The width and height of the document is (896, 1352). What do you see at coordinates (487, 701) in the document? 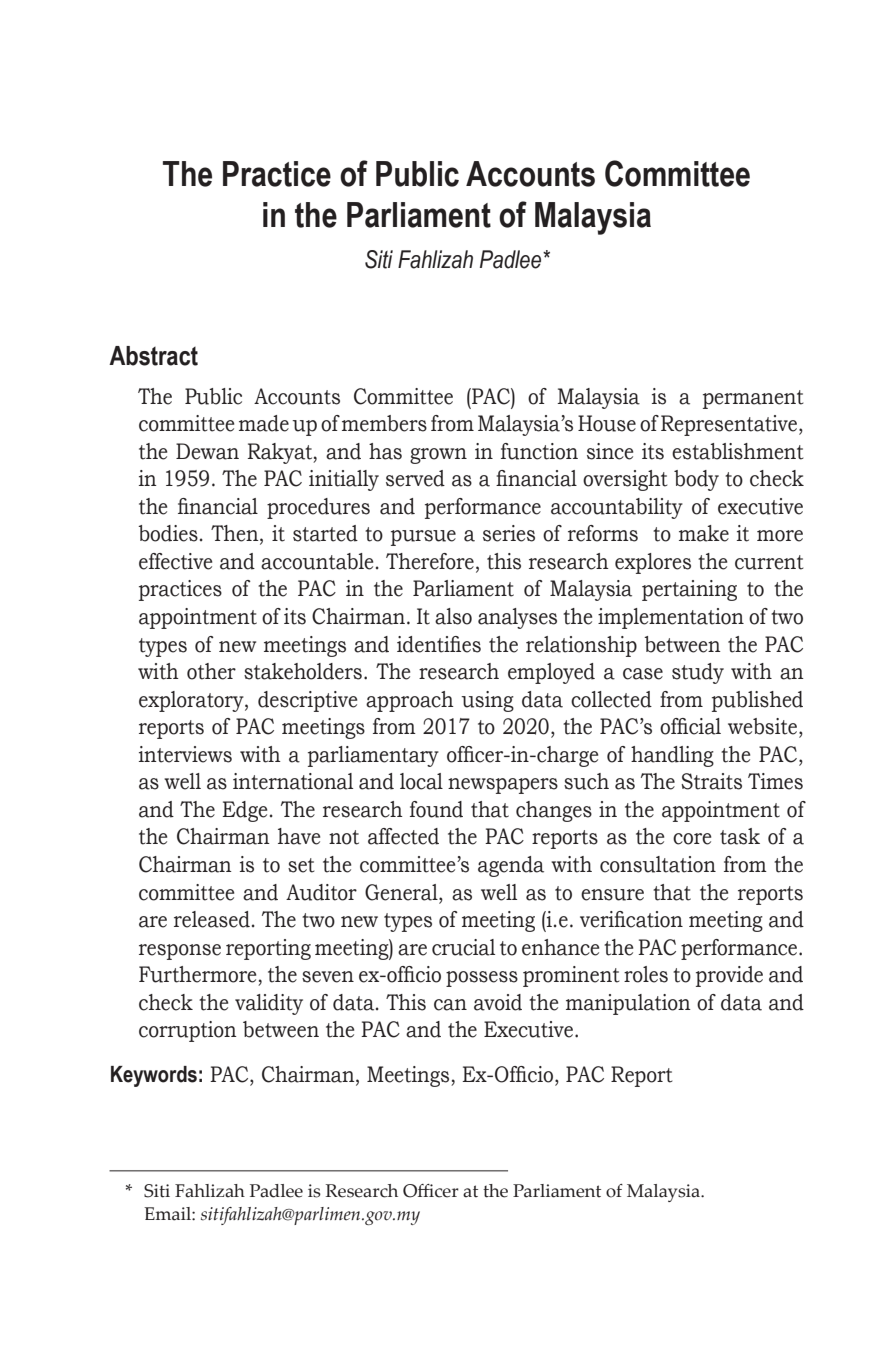
I see `using` at bounding box center [487, 701].
